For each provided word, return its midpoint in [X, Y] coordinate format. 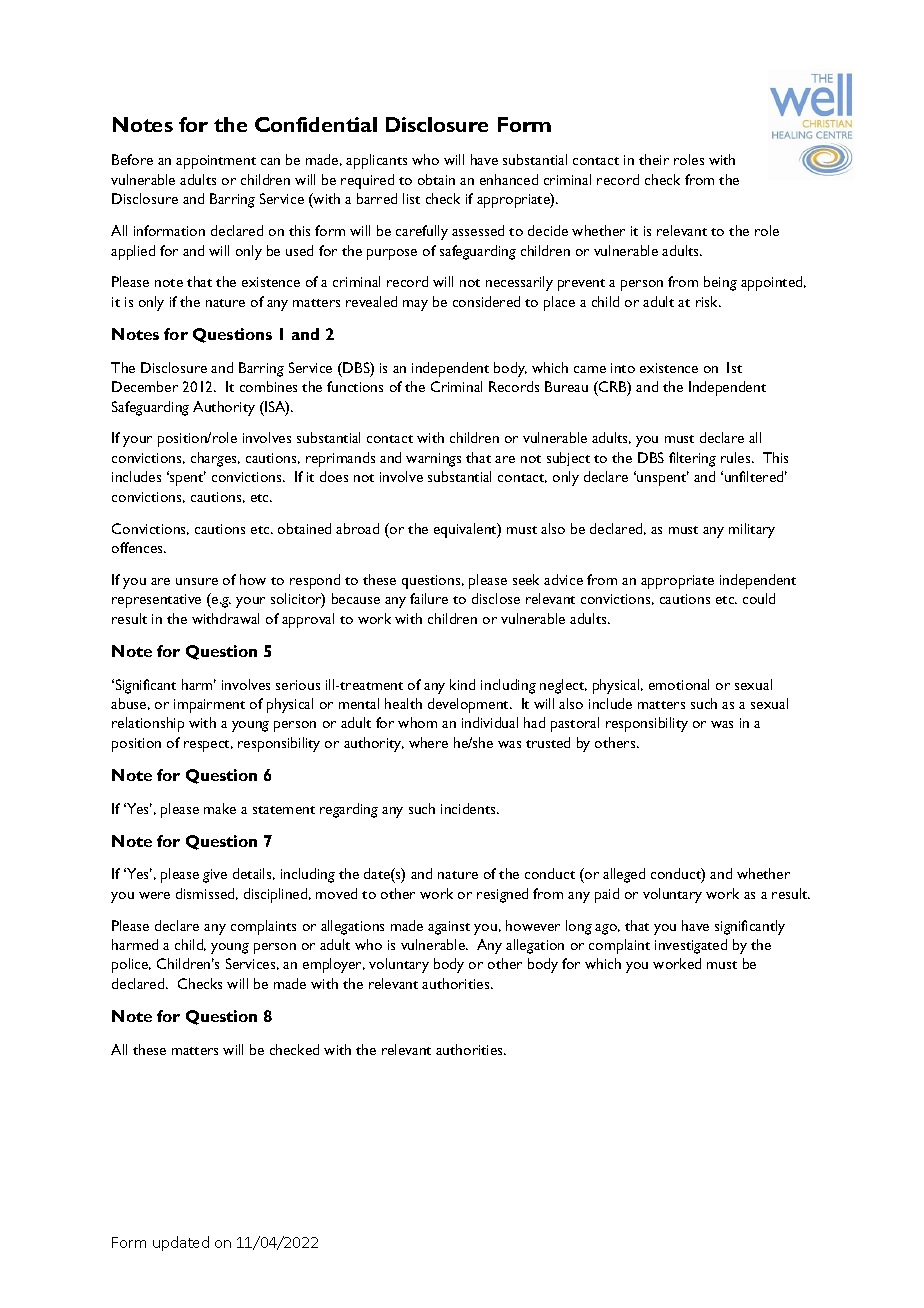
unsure [197, 581]
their [654, 159]
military [752, 530]
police [131, 965]
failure [429, 598]
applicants [376, 161]
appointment [216, 162]
